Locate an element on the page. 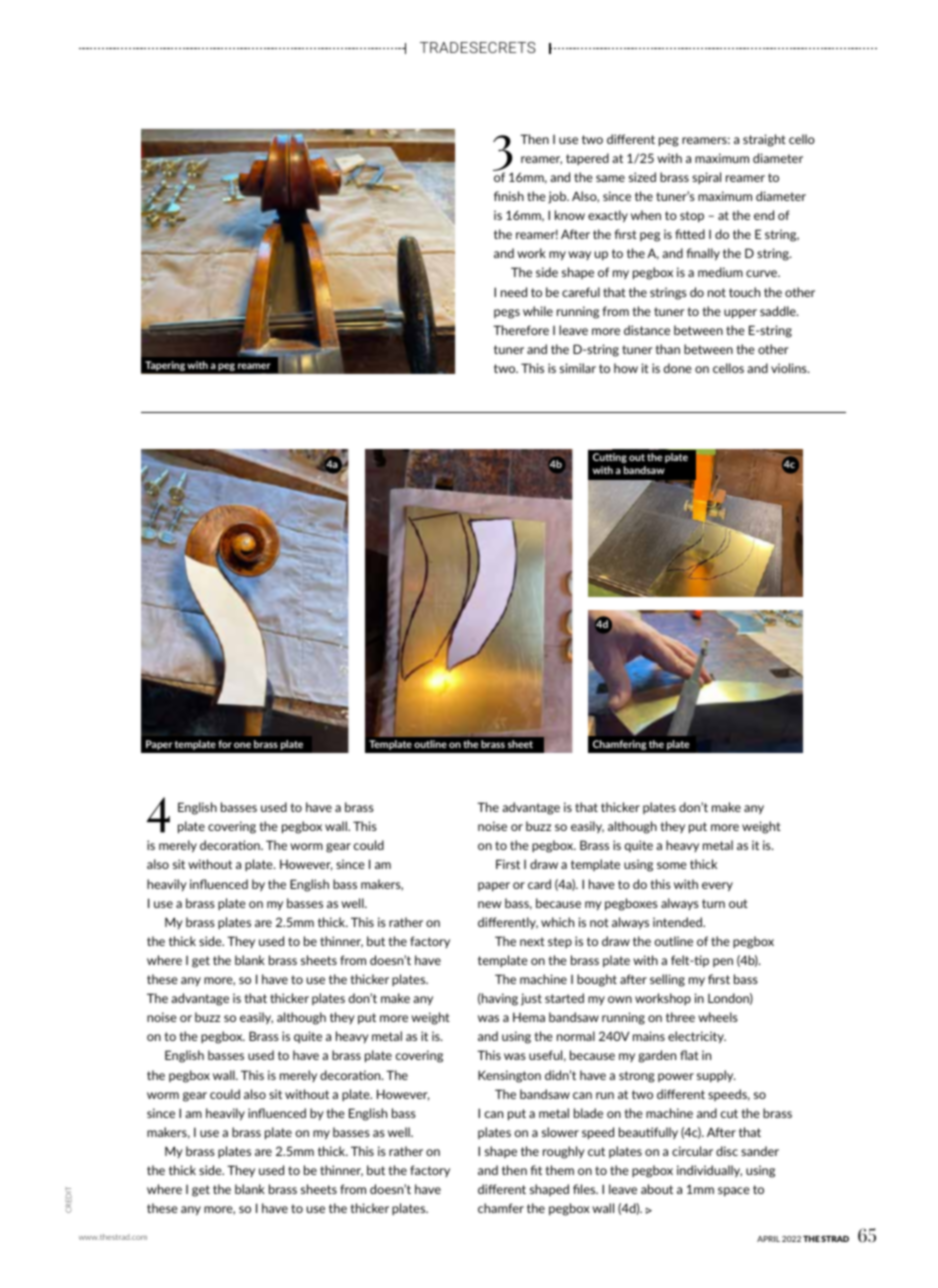 Image resolution: width=938 pixels, height=1288 pixels. Therefore is located at coordinates (521, 330).
